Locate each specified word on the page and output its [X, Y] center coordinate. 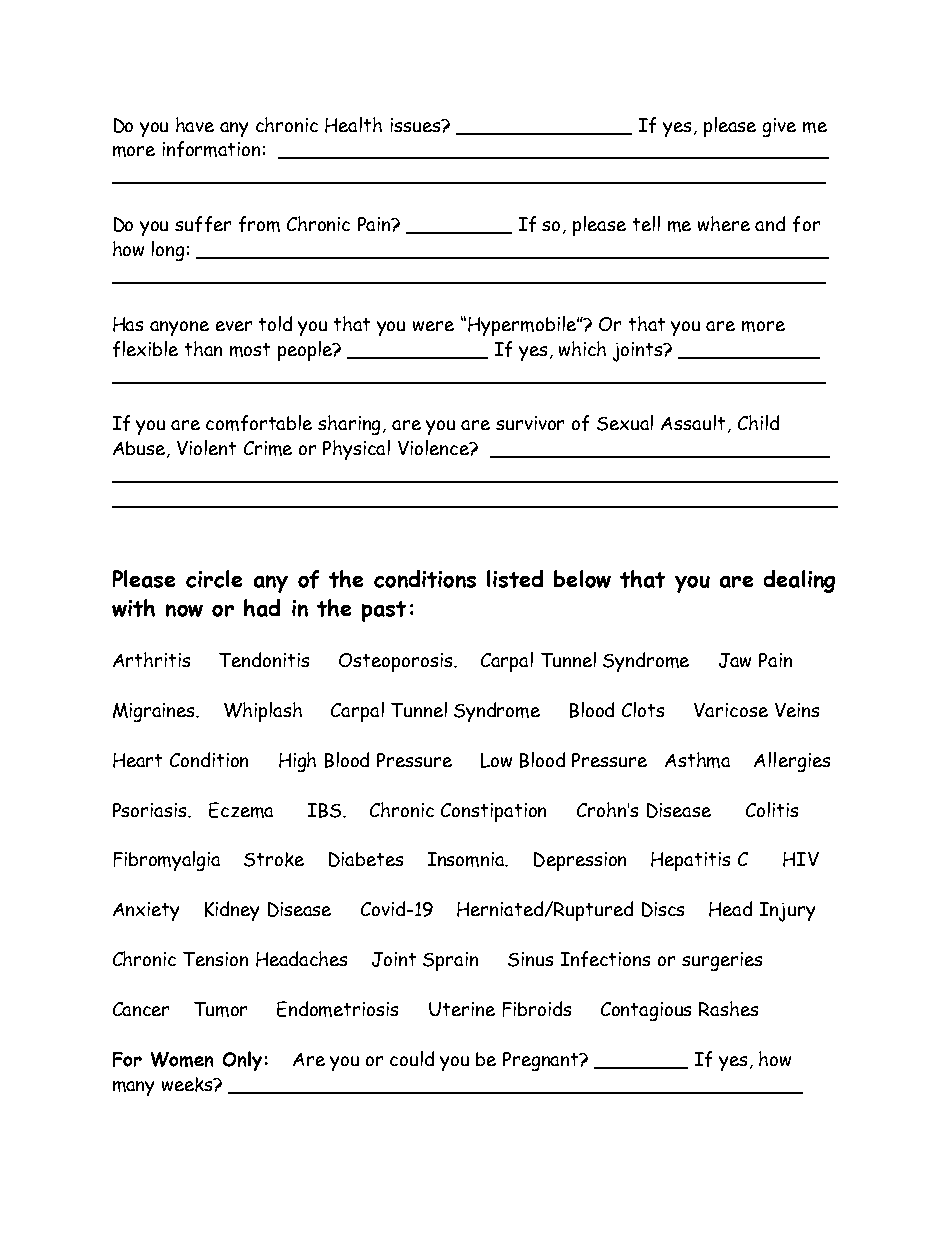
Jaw [735, 660]
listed [515, 579]
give [779, 127]
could [412, 1058]
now [184, 610]
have [195, 124]
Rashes [728, 1008]
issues [417, 125]
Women [182, 1059]
